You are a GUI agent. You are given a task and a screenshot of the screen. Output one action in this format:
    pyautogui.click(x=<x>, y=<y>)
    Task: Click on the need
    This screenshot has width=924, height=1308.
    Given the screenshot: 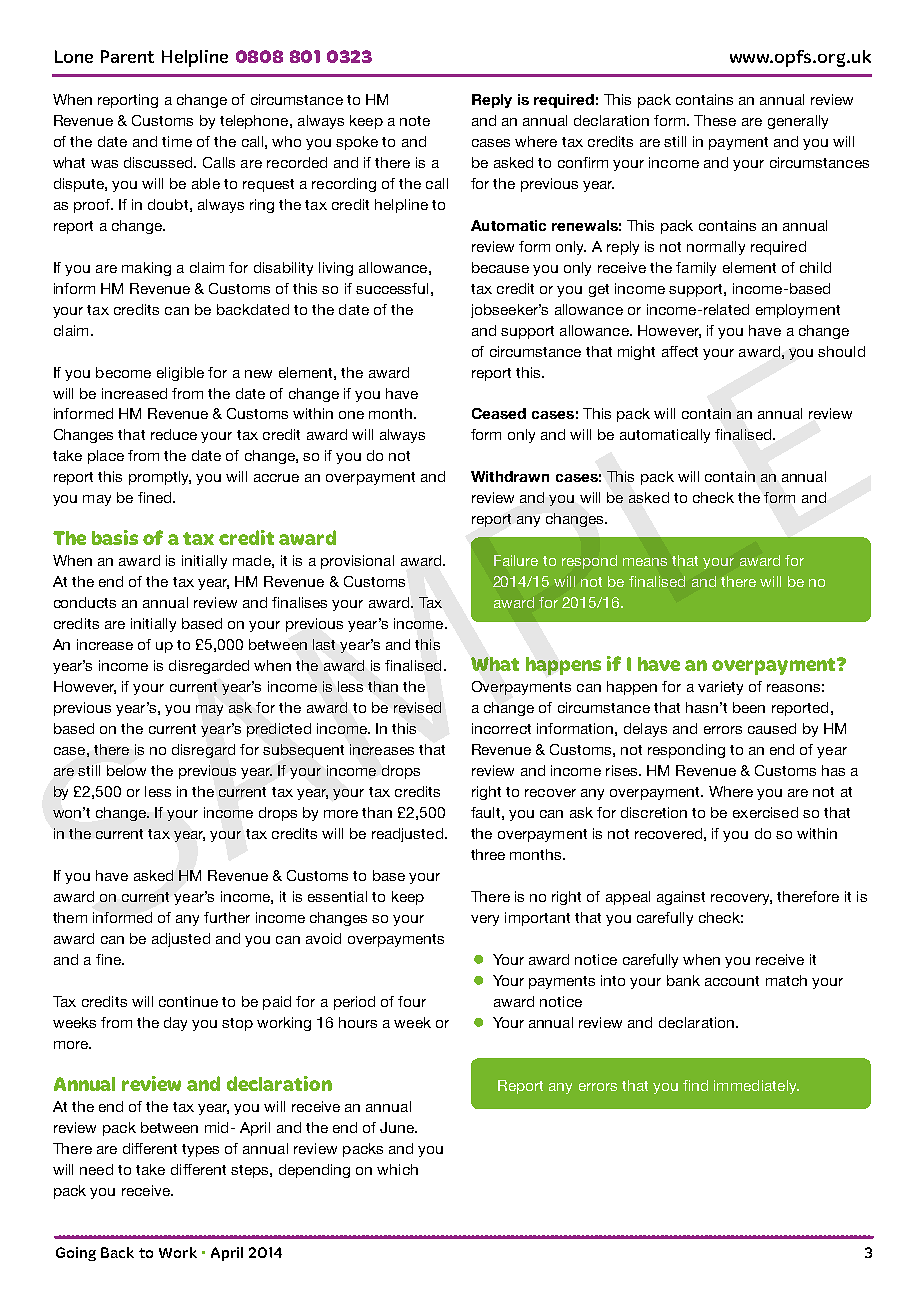 What is the action you would take?
    pyautogui.click(x=96, y=1169)
